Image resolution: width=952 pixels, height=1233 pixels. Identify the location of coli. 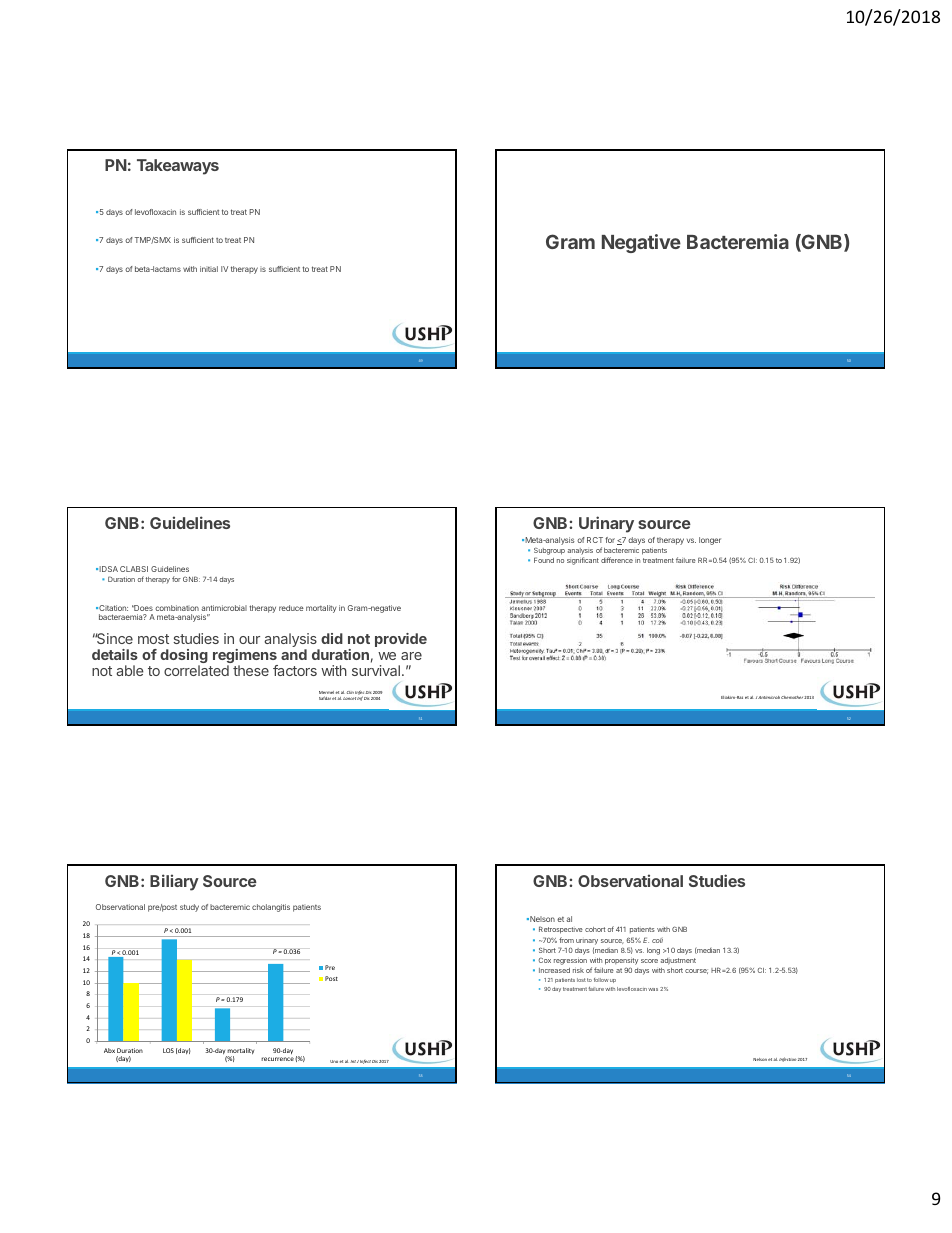
(657, 940).
